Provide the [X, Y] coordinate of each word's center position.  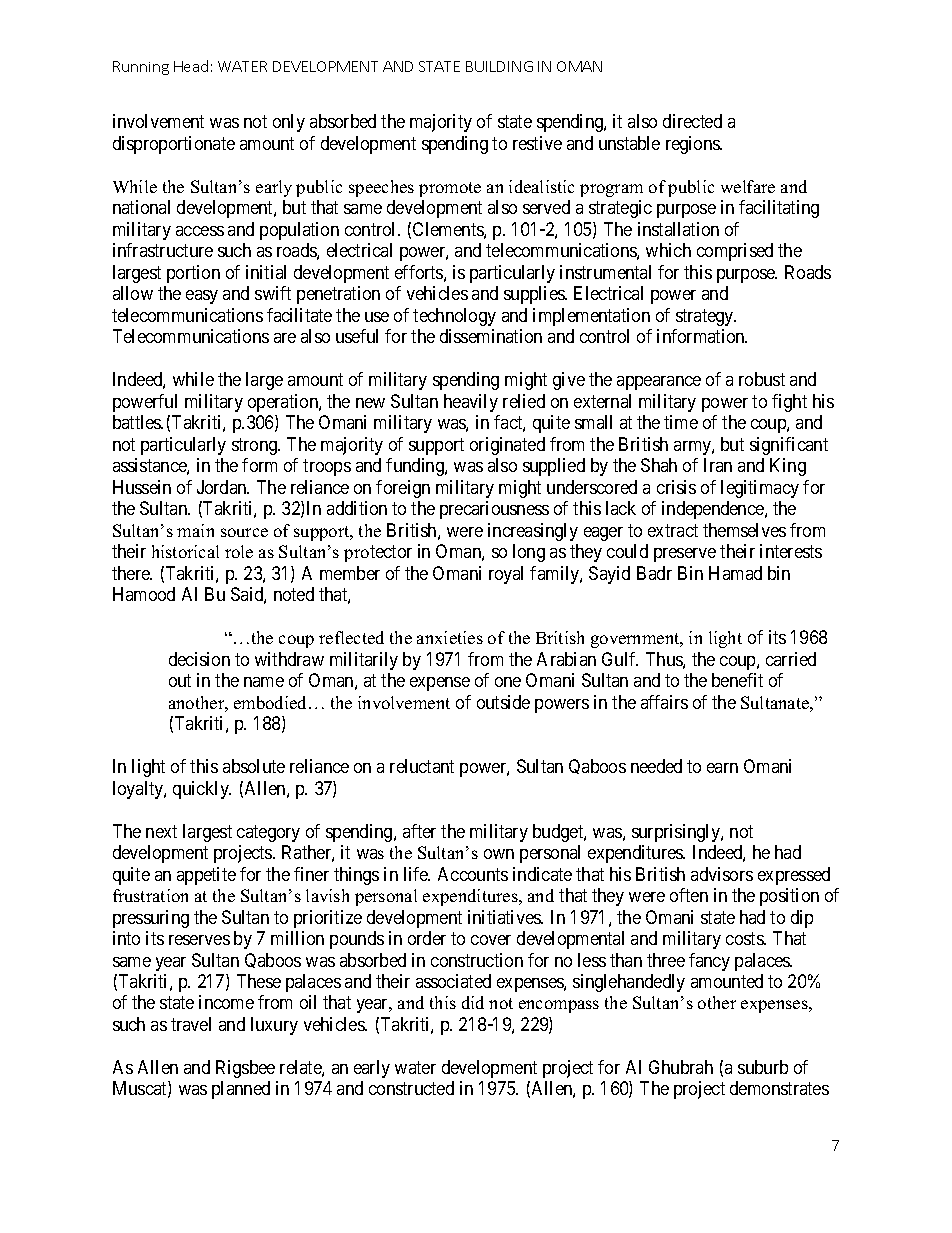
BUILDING [499, 66]
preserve [685, 555]
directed [692, 121]
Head [191, 66]
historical [185, 551]
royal [506, 575]
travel [191, 1024]
